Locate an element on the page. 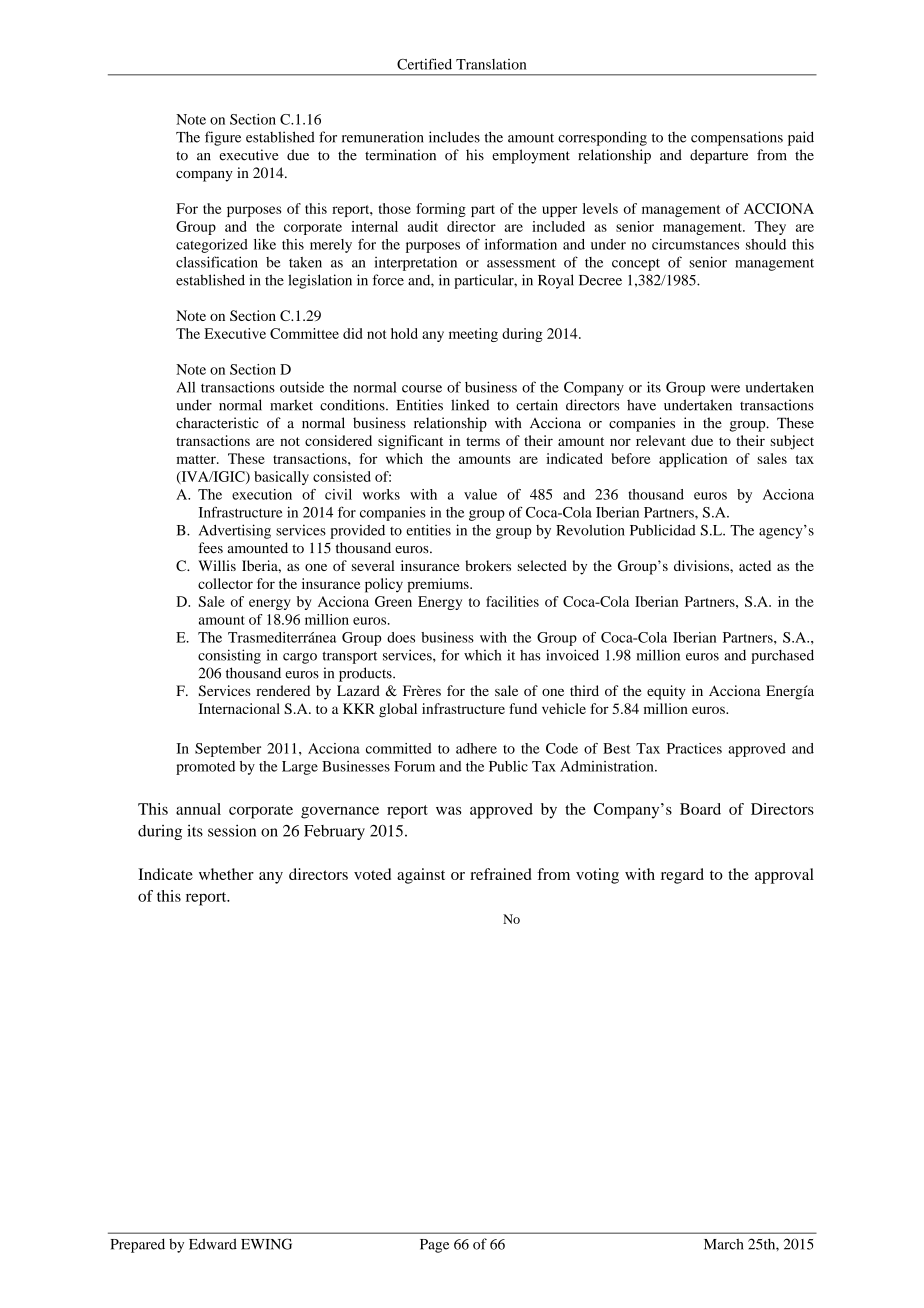 This image has width=924, height=1308. figure is located at coordinates (223, 138).
